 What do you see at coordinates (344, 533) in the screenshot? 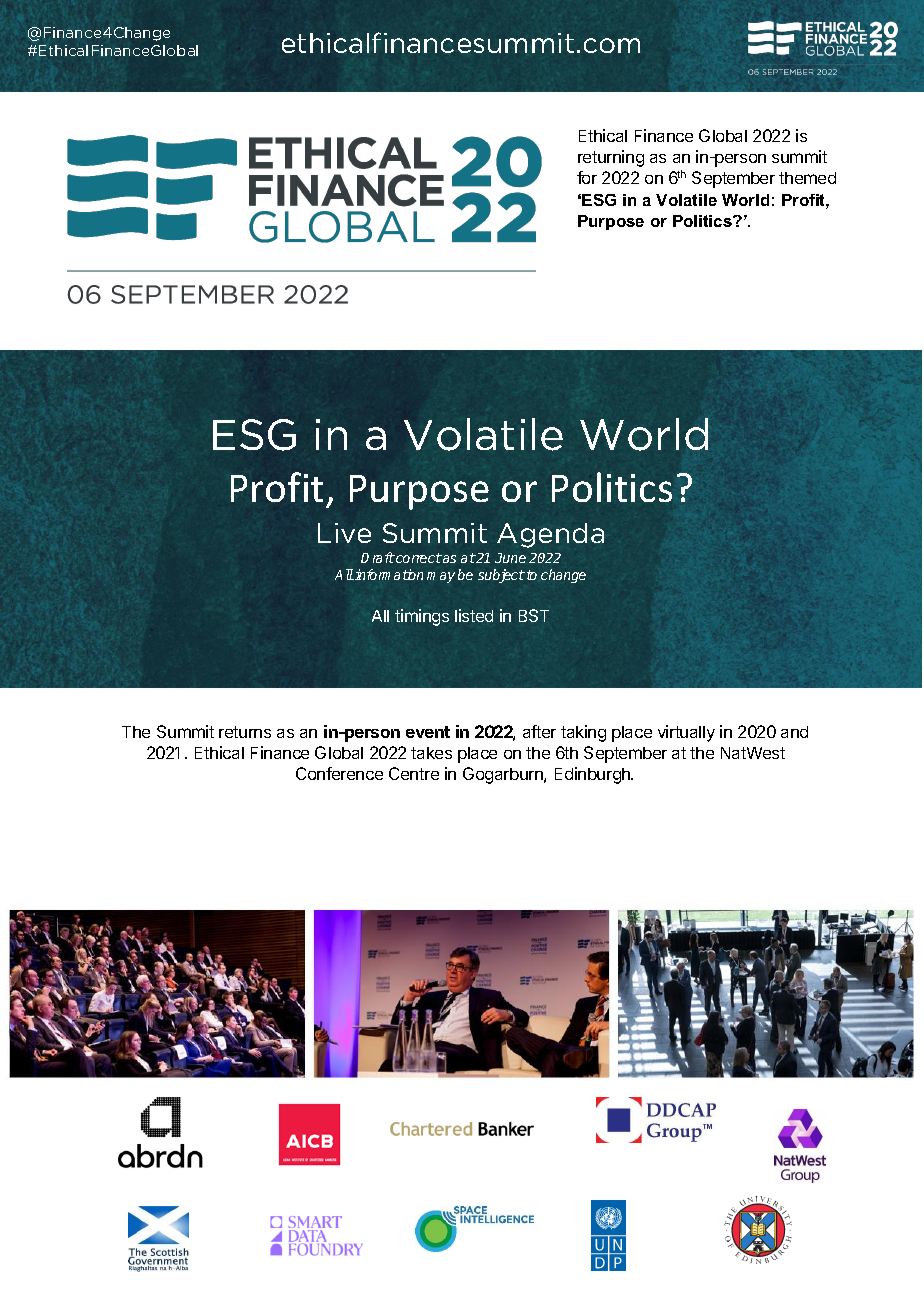
I see `Live` at bounding box center [344, 533].
